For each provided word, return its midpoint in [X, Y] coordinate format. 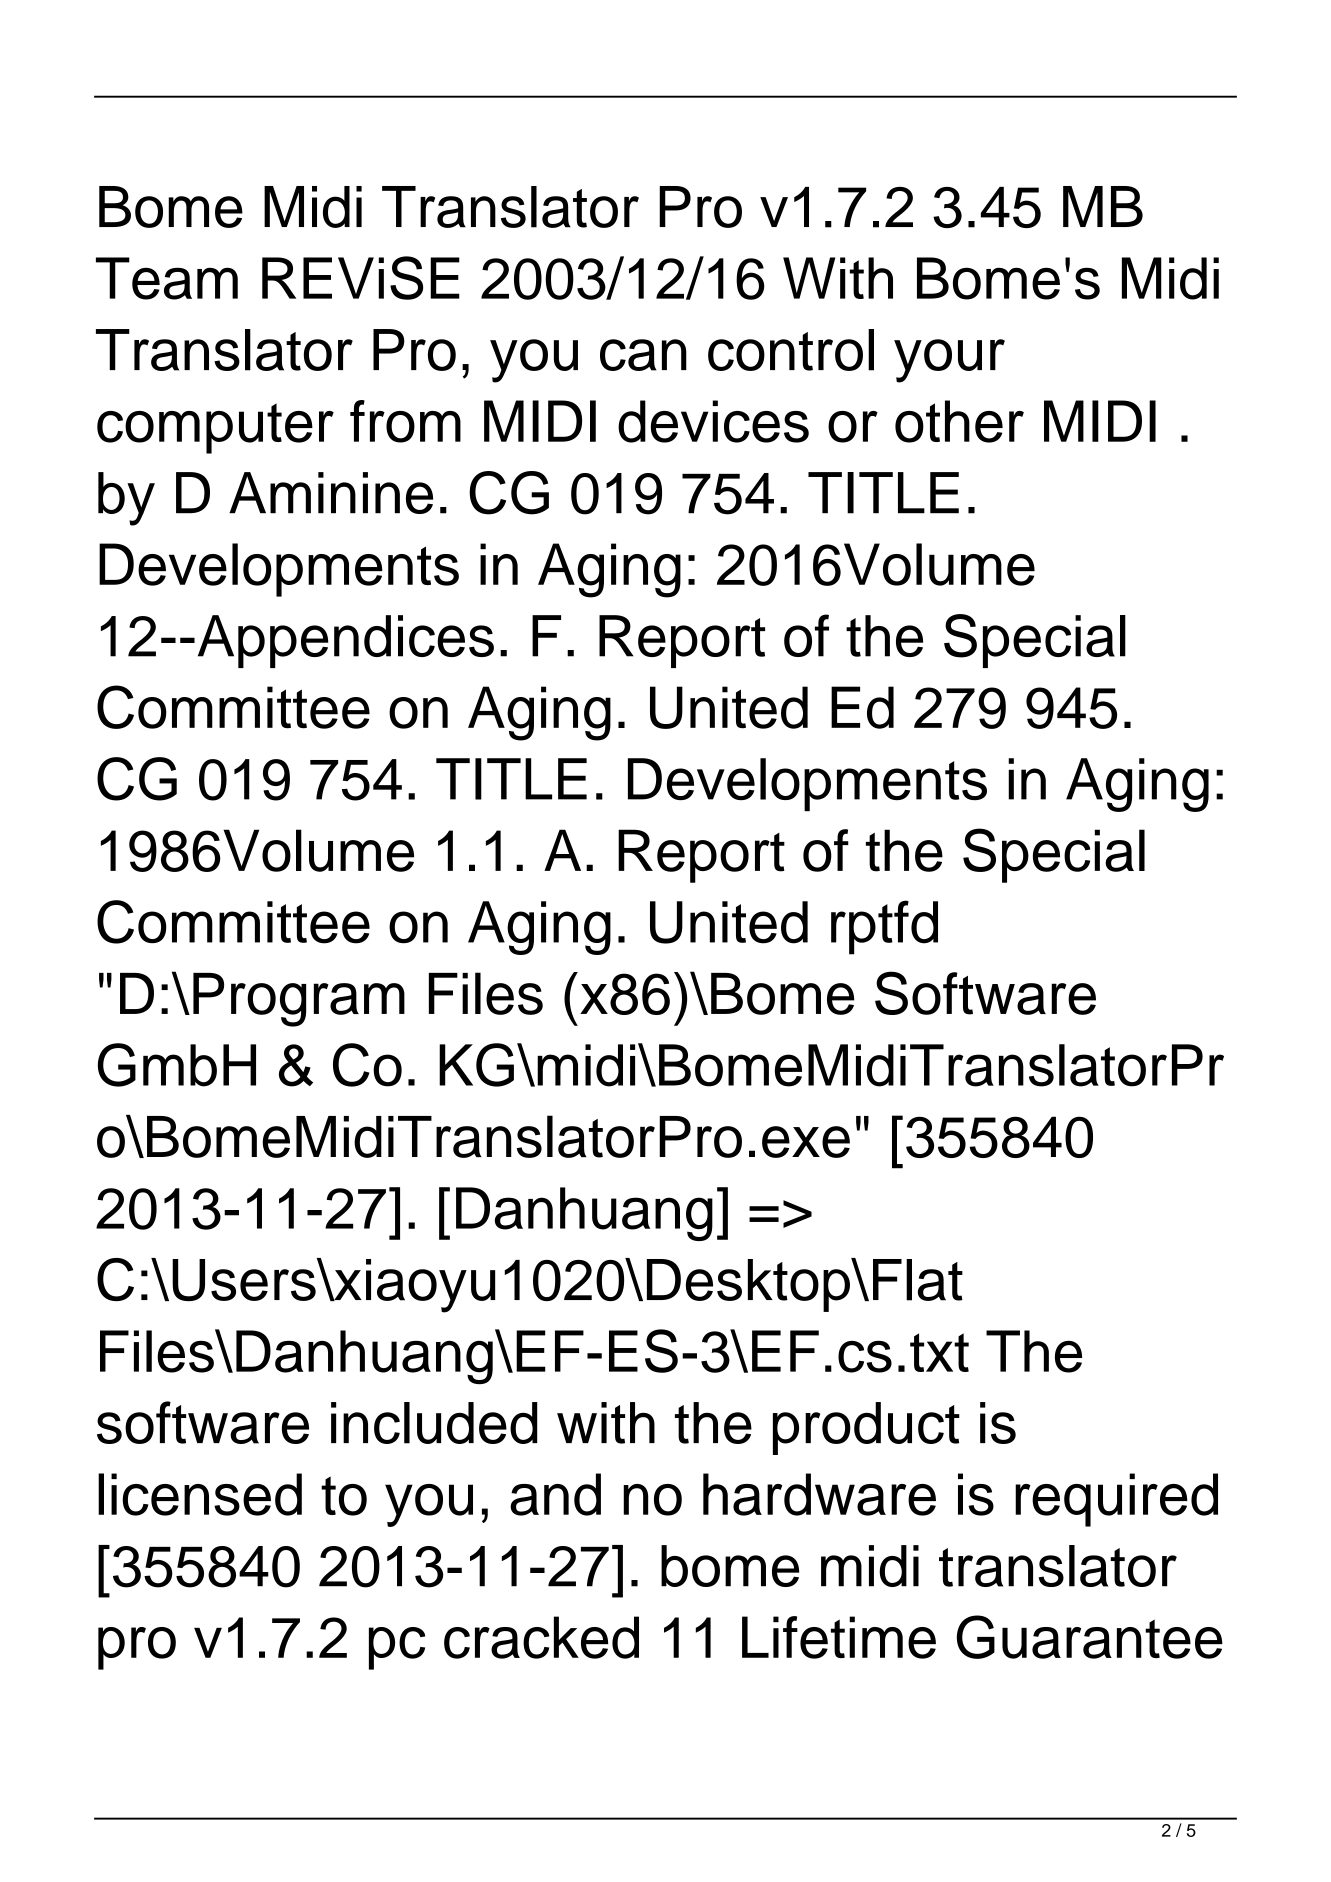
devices [713, 421]
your [949, 361]
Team [167, 278]
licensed [200, 1494]
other [959, 421]
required [1116, 1500]
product [866, 1428]
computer [215, 428]
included [434, 1423]
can [643, 355]
